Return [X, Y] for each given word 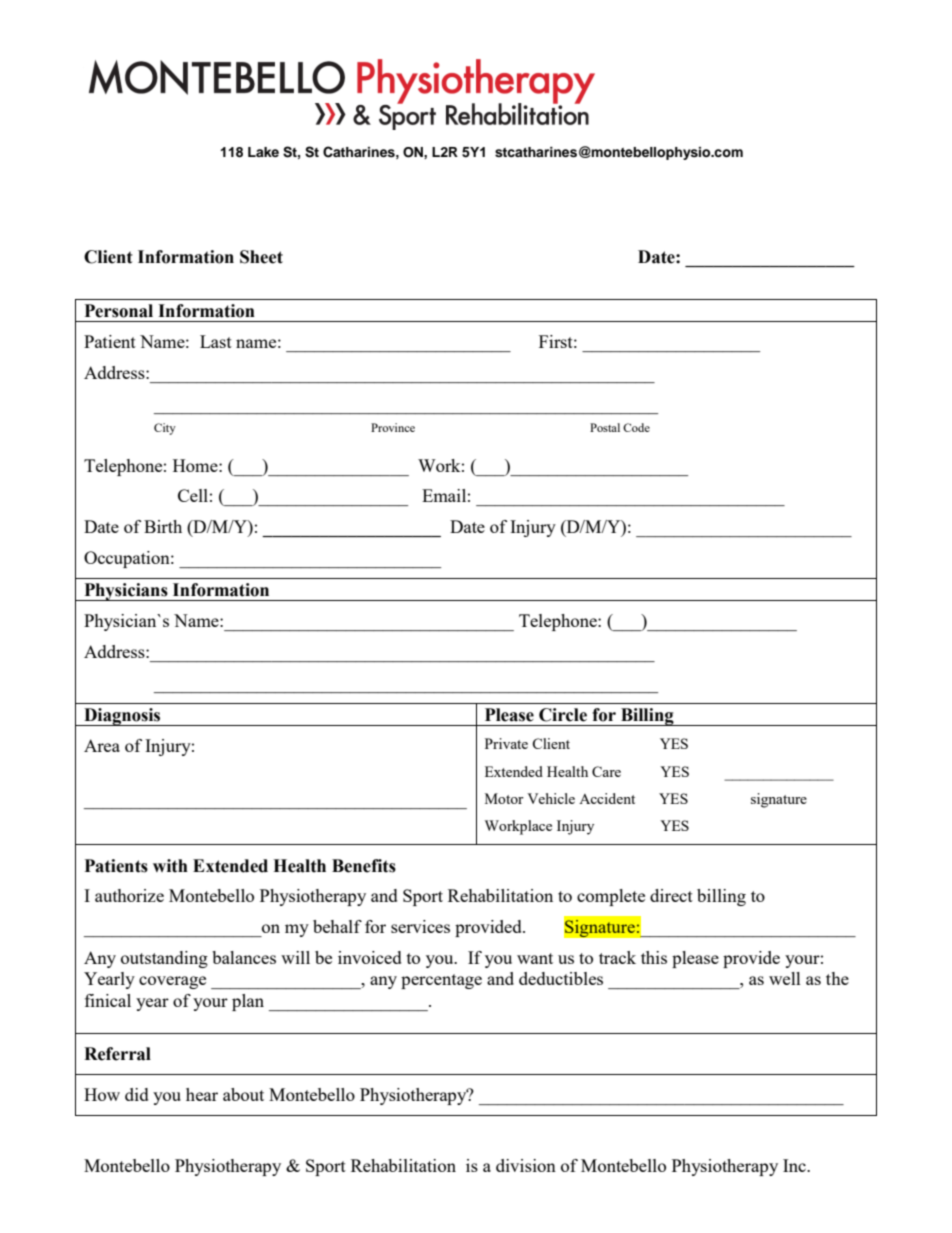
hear [202, 1094]
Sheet [261, 257]
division [526, 1165]
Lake [263, 152]
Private [506, 743]
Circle [563, 715]
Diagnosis [122, 717]
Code [636, 427]
